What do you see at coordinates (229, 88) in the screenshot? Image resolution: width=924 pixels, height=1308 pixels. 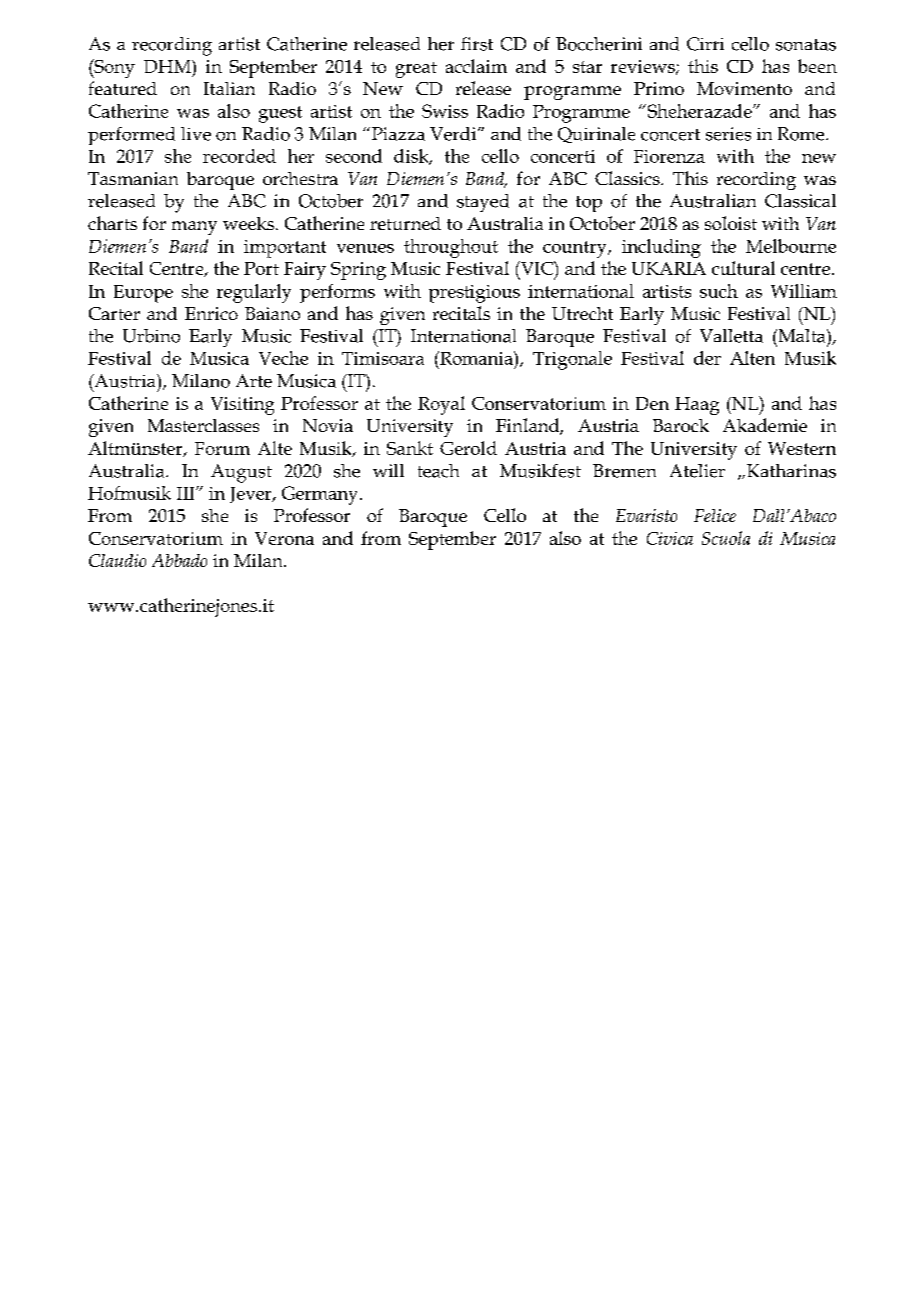 I see `Italian` at bounding box center [229, 88].
